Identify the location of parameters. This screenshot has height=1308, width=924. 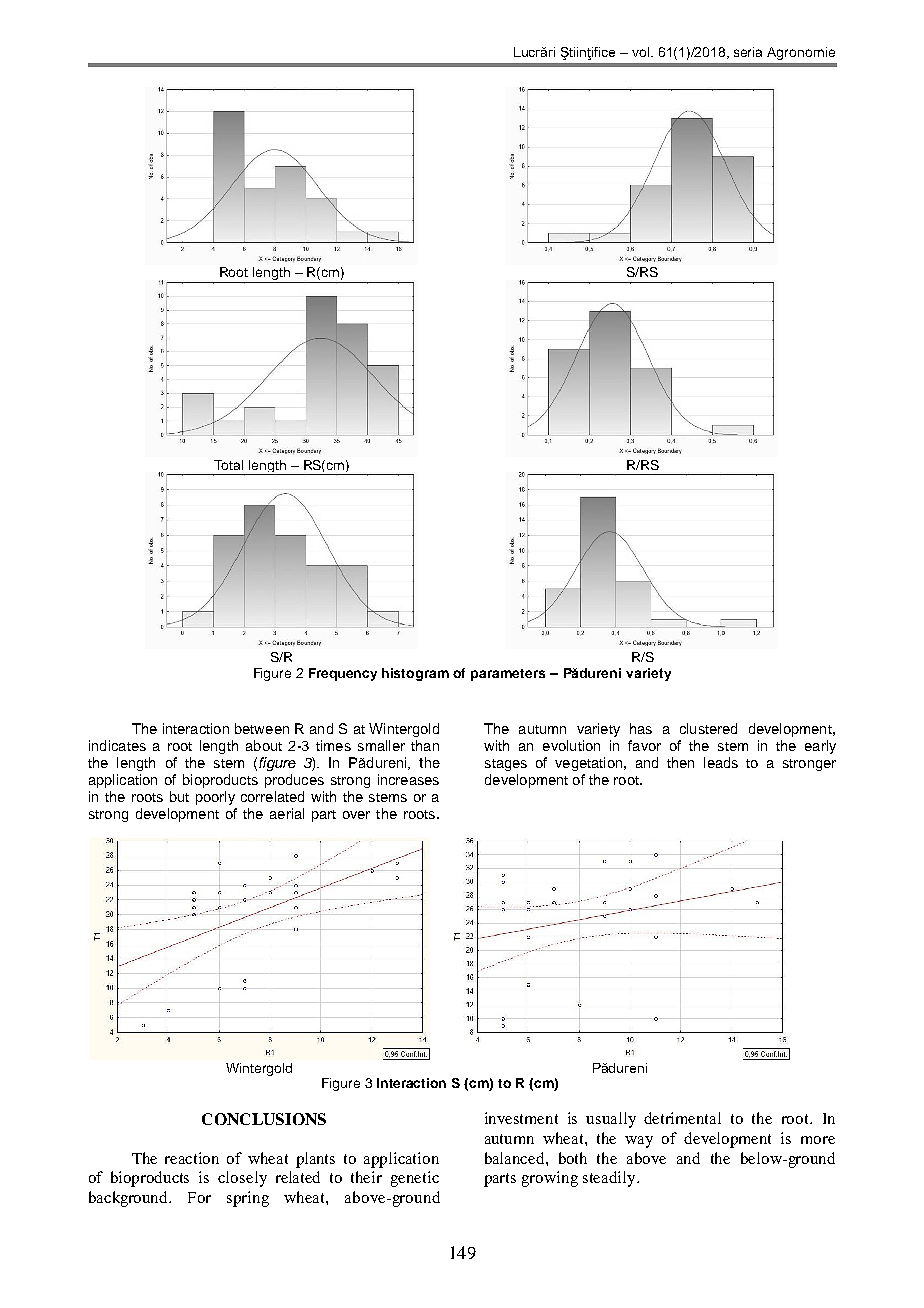
(508, 675).
